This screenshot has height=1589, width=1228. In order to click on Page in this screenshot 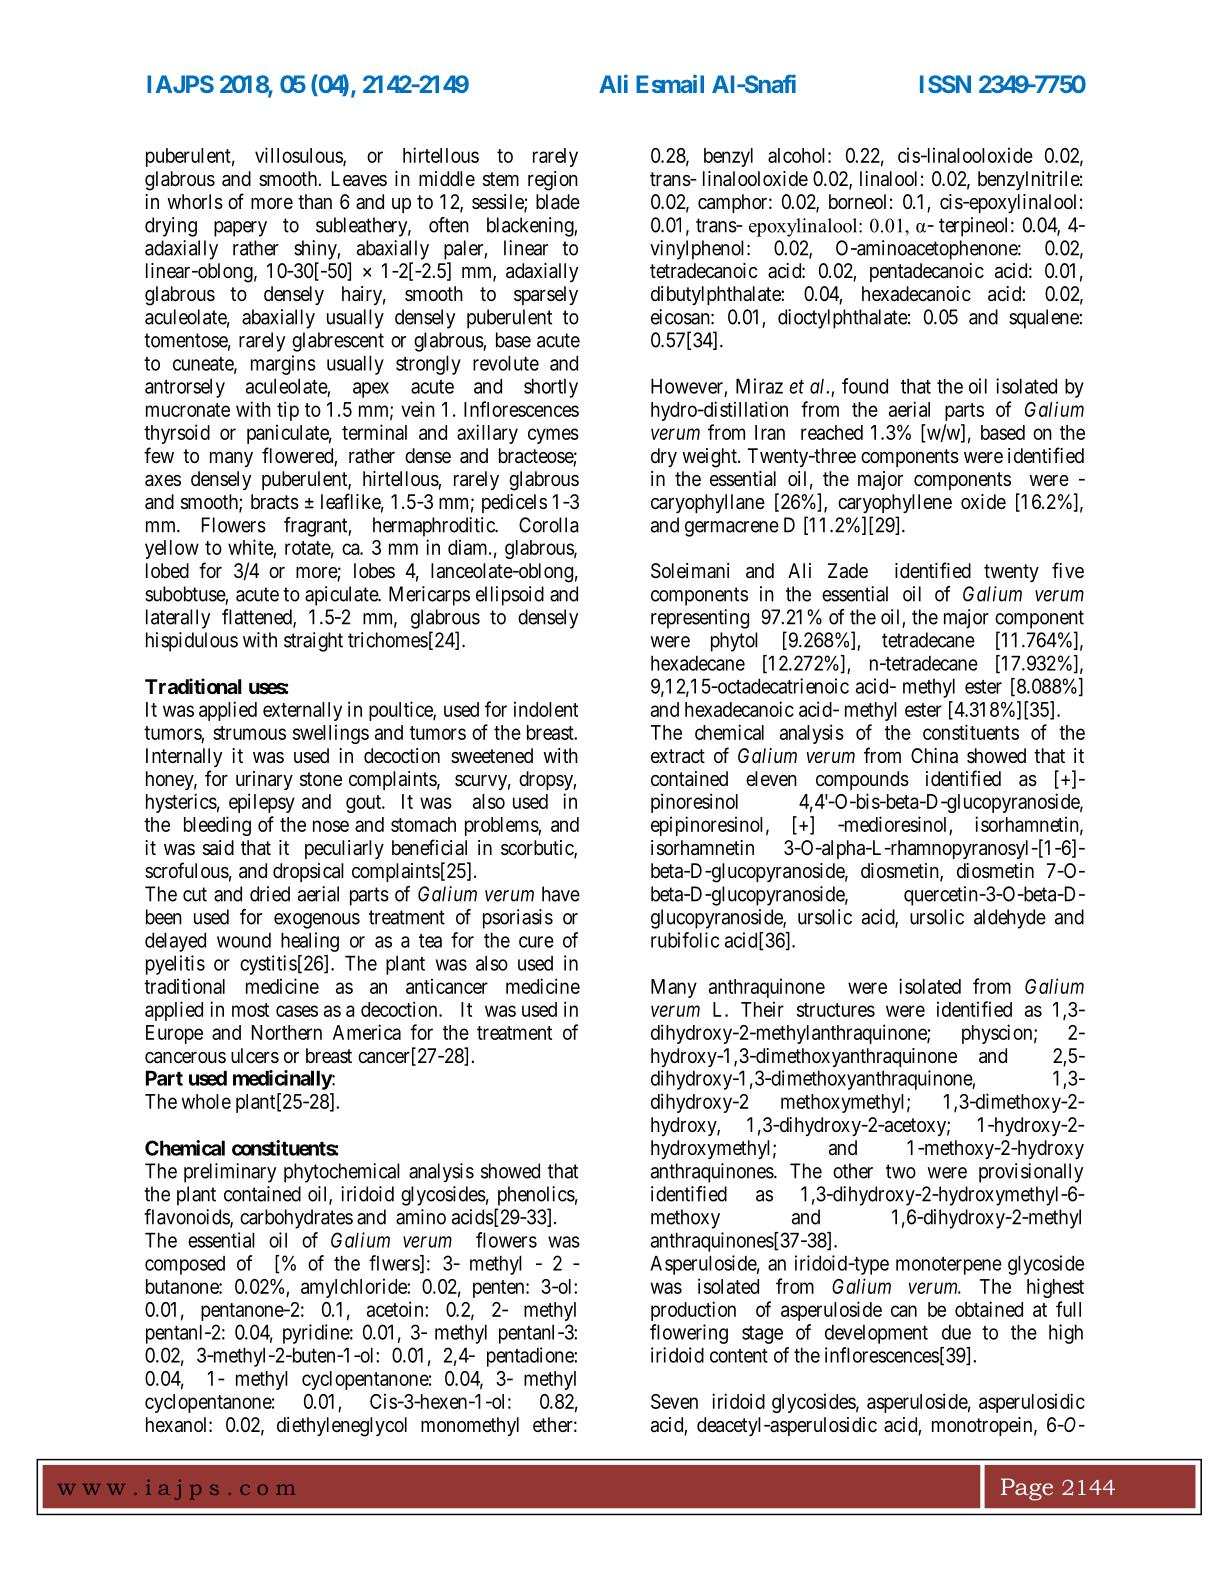, I will do `click(1027, 1489)`.
